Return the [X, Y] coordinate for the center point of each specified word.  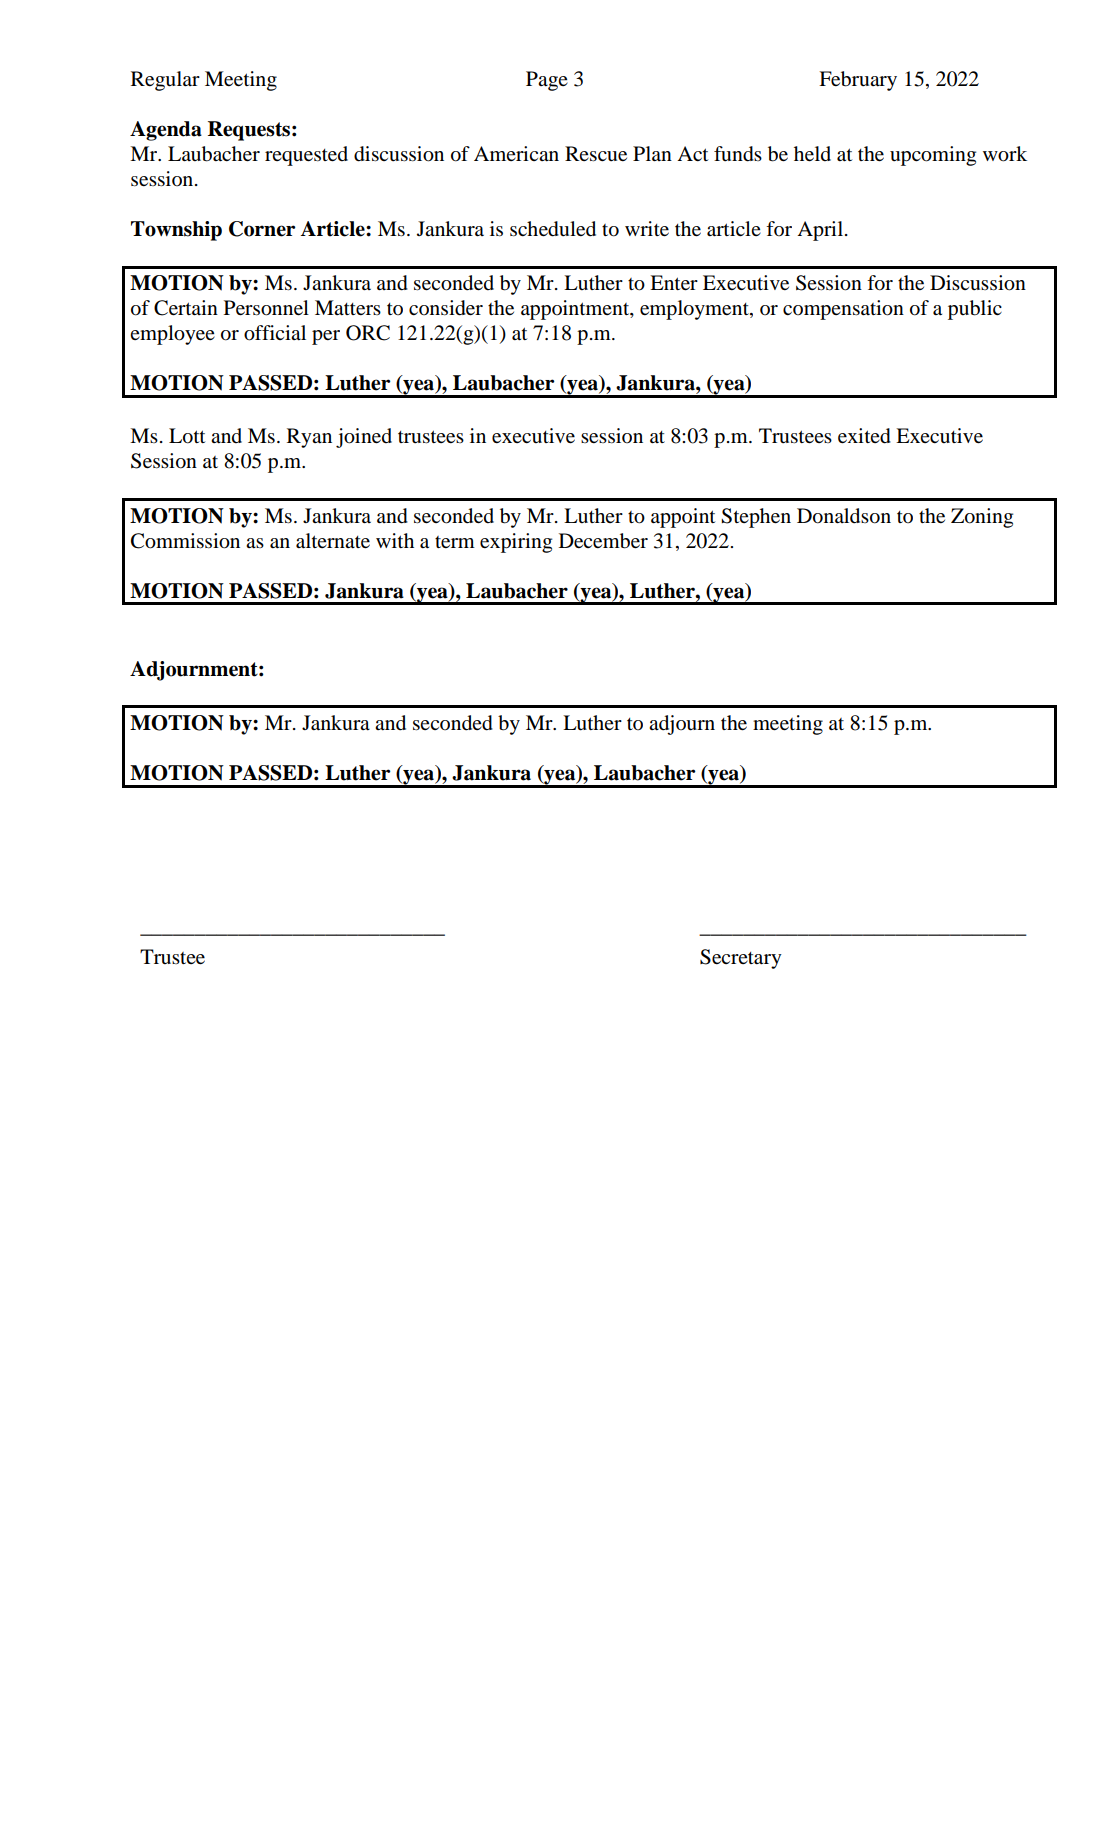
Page [547, 81]
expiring [516, 543]
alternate [333, 541]
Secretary [741, 959]
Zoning [982, 518]
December [603, 541]
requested [306, 156]
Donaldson [844, 516]
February [858, 81]
